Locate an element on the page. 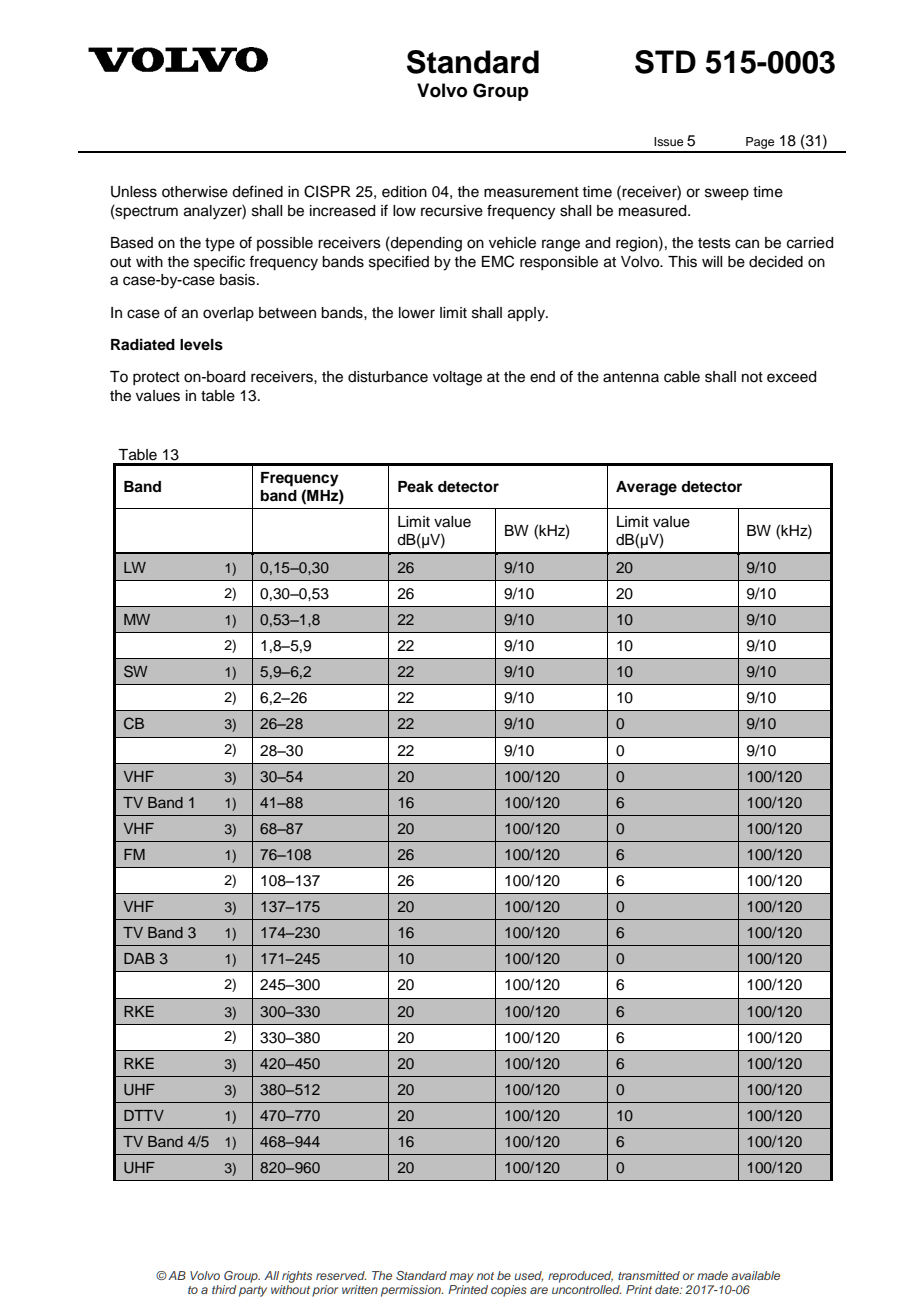 The height and width of the page is (1308, 924). DAB is located at coordinates (139, 958).
